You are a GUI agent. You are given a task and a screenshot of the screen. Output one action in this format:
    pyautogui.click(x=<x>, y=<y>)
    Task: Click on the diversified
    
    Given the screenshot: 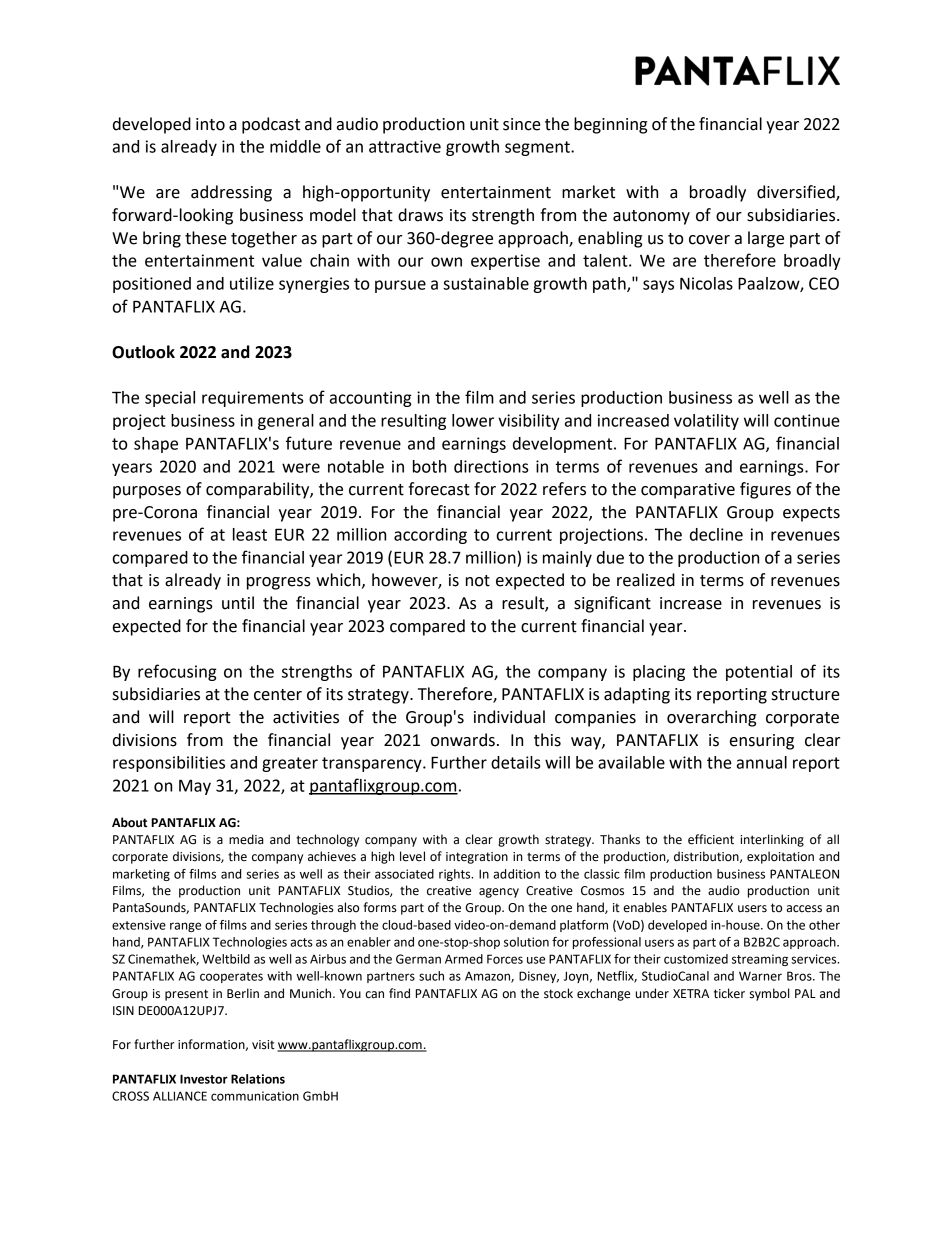 What is the action you would take?
    pyautogui.click(x=797, y=193)
